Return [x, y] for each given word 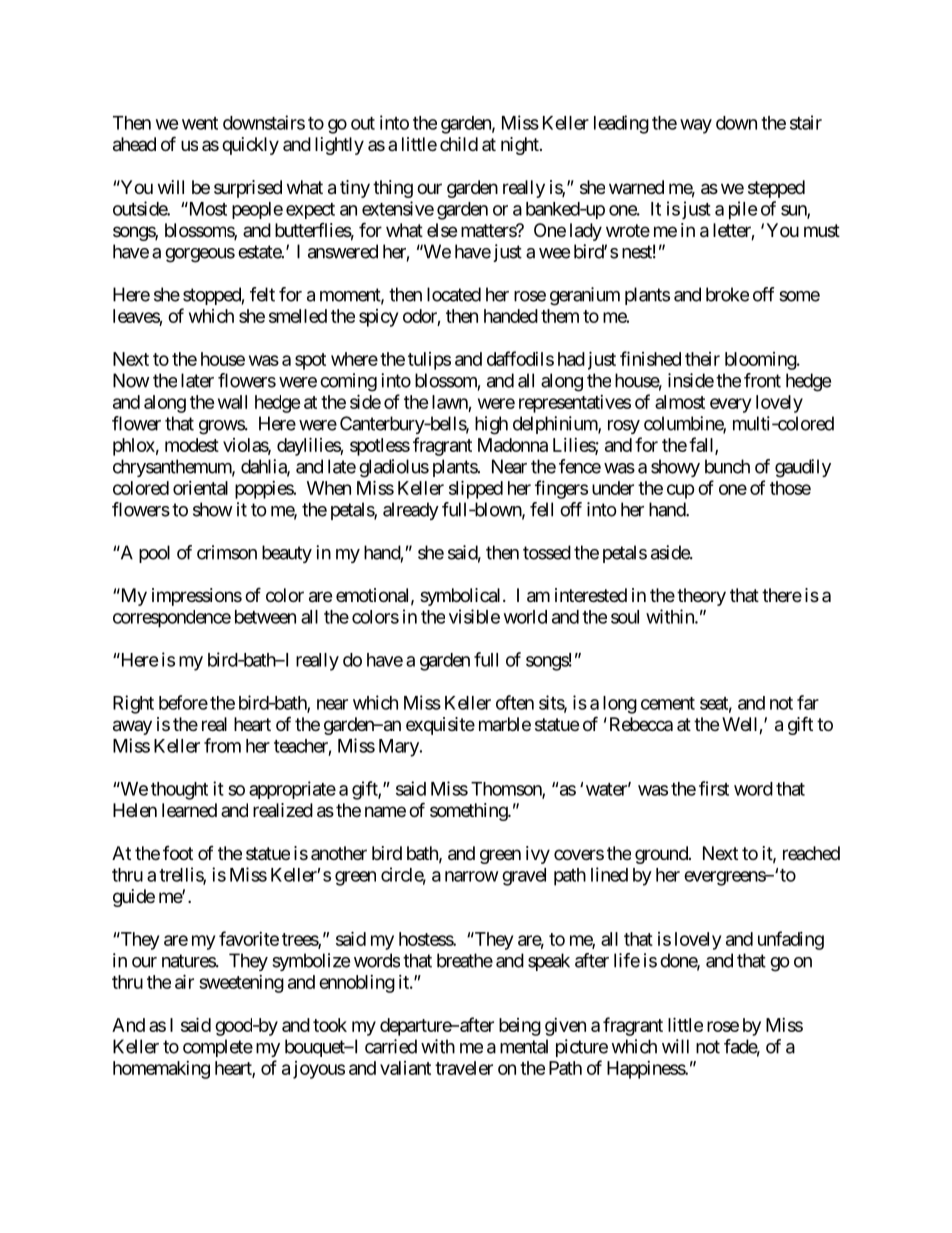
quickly [250, 146]
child [459, 144]
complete [218, 1048]
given [565, 1027]
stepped [776, 189]
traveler [464, 1068]
